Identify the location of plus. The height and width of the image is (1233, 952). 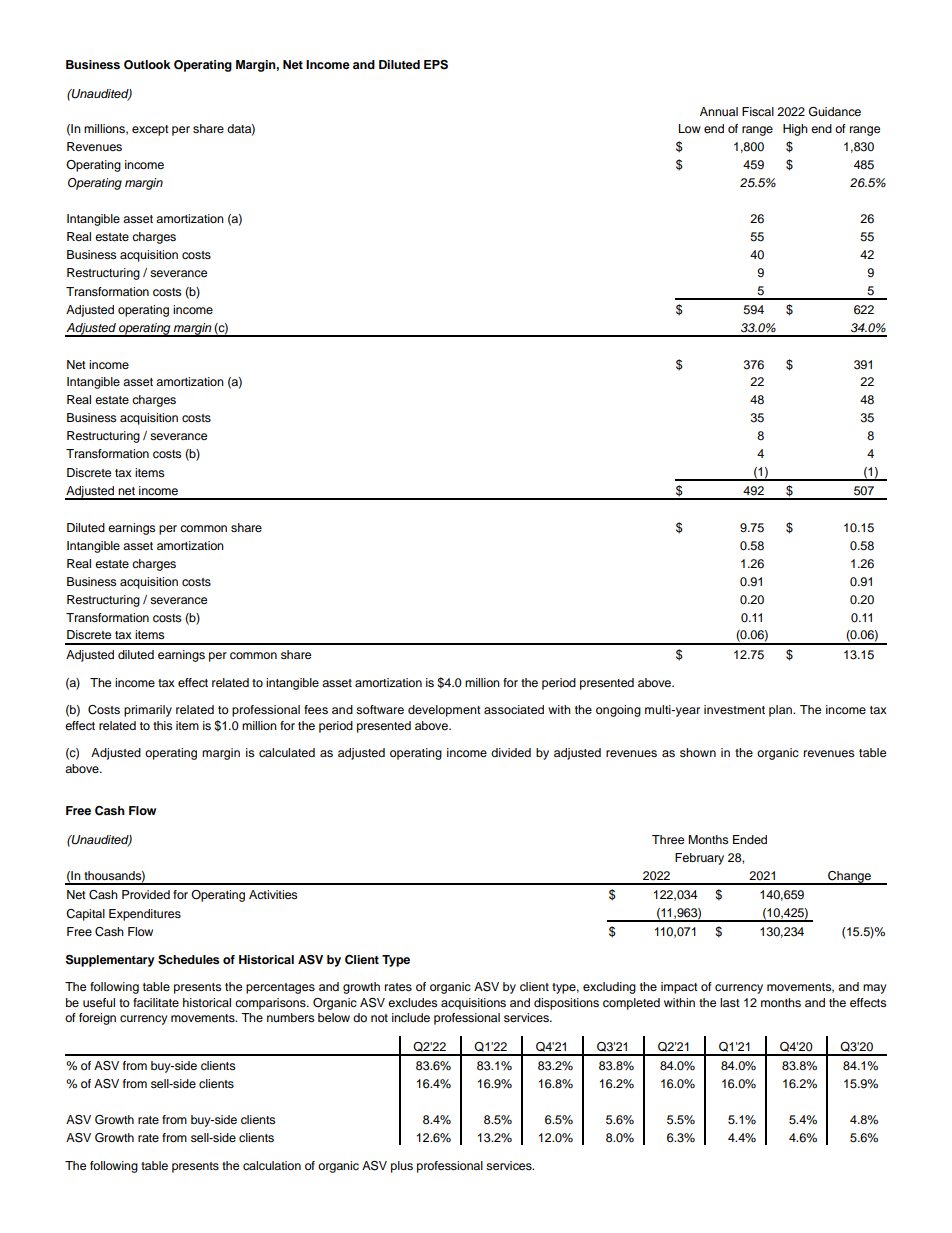
(402, 1167).
